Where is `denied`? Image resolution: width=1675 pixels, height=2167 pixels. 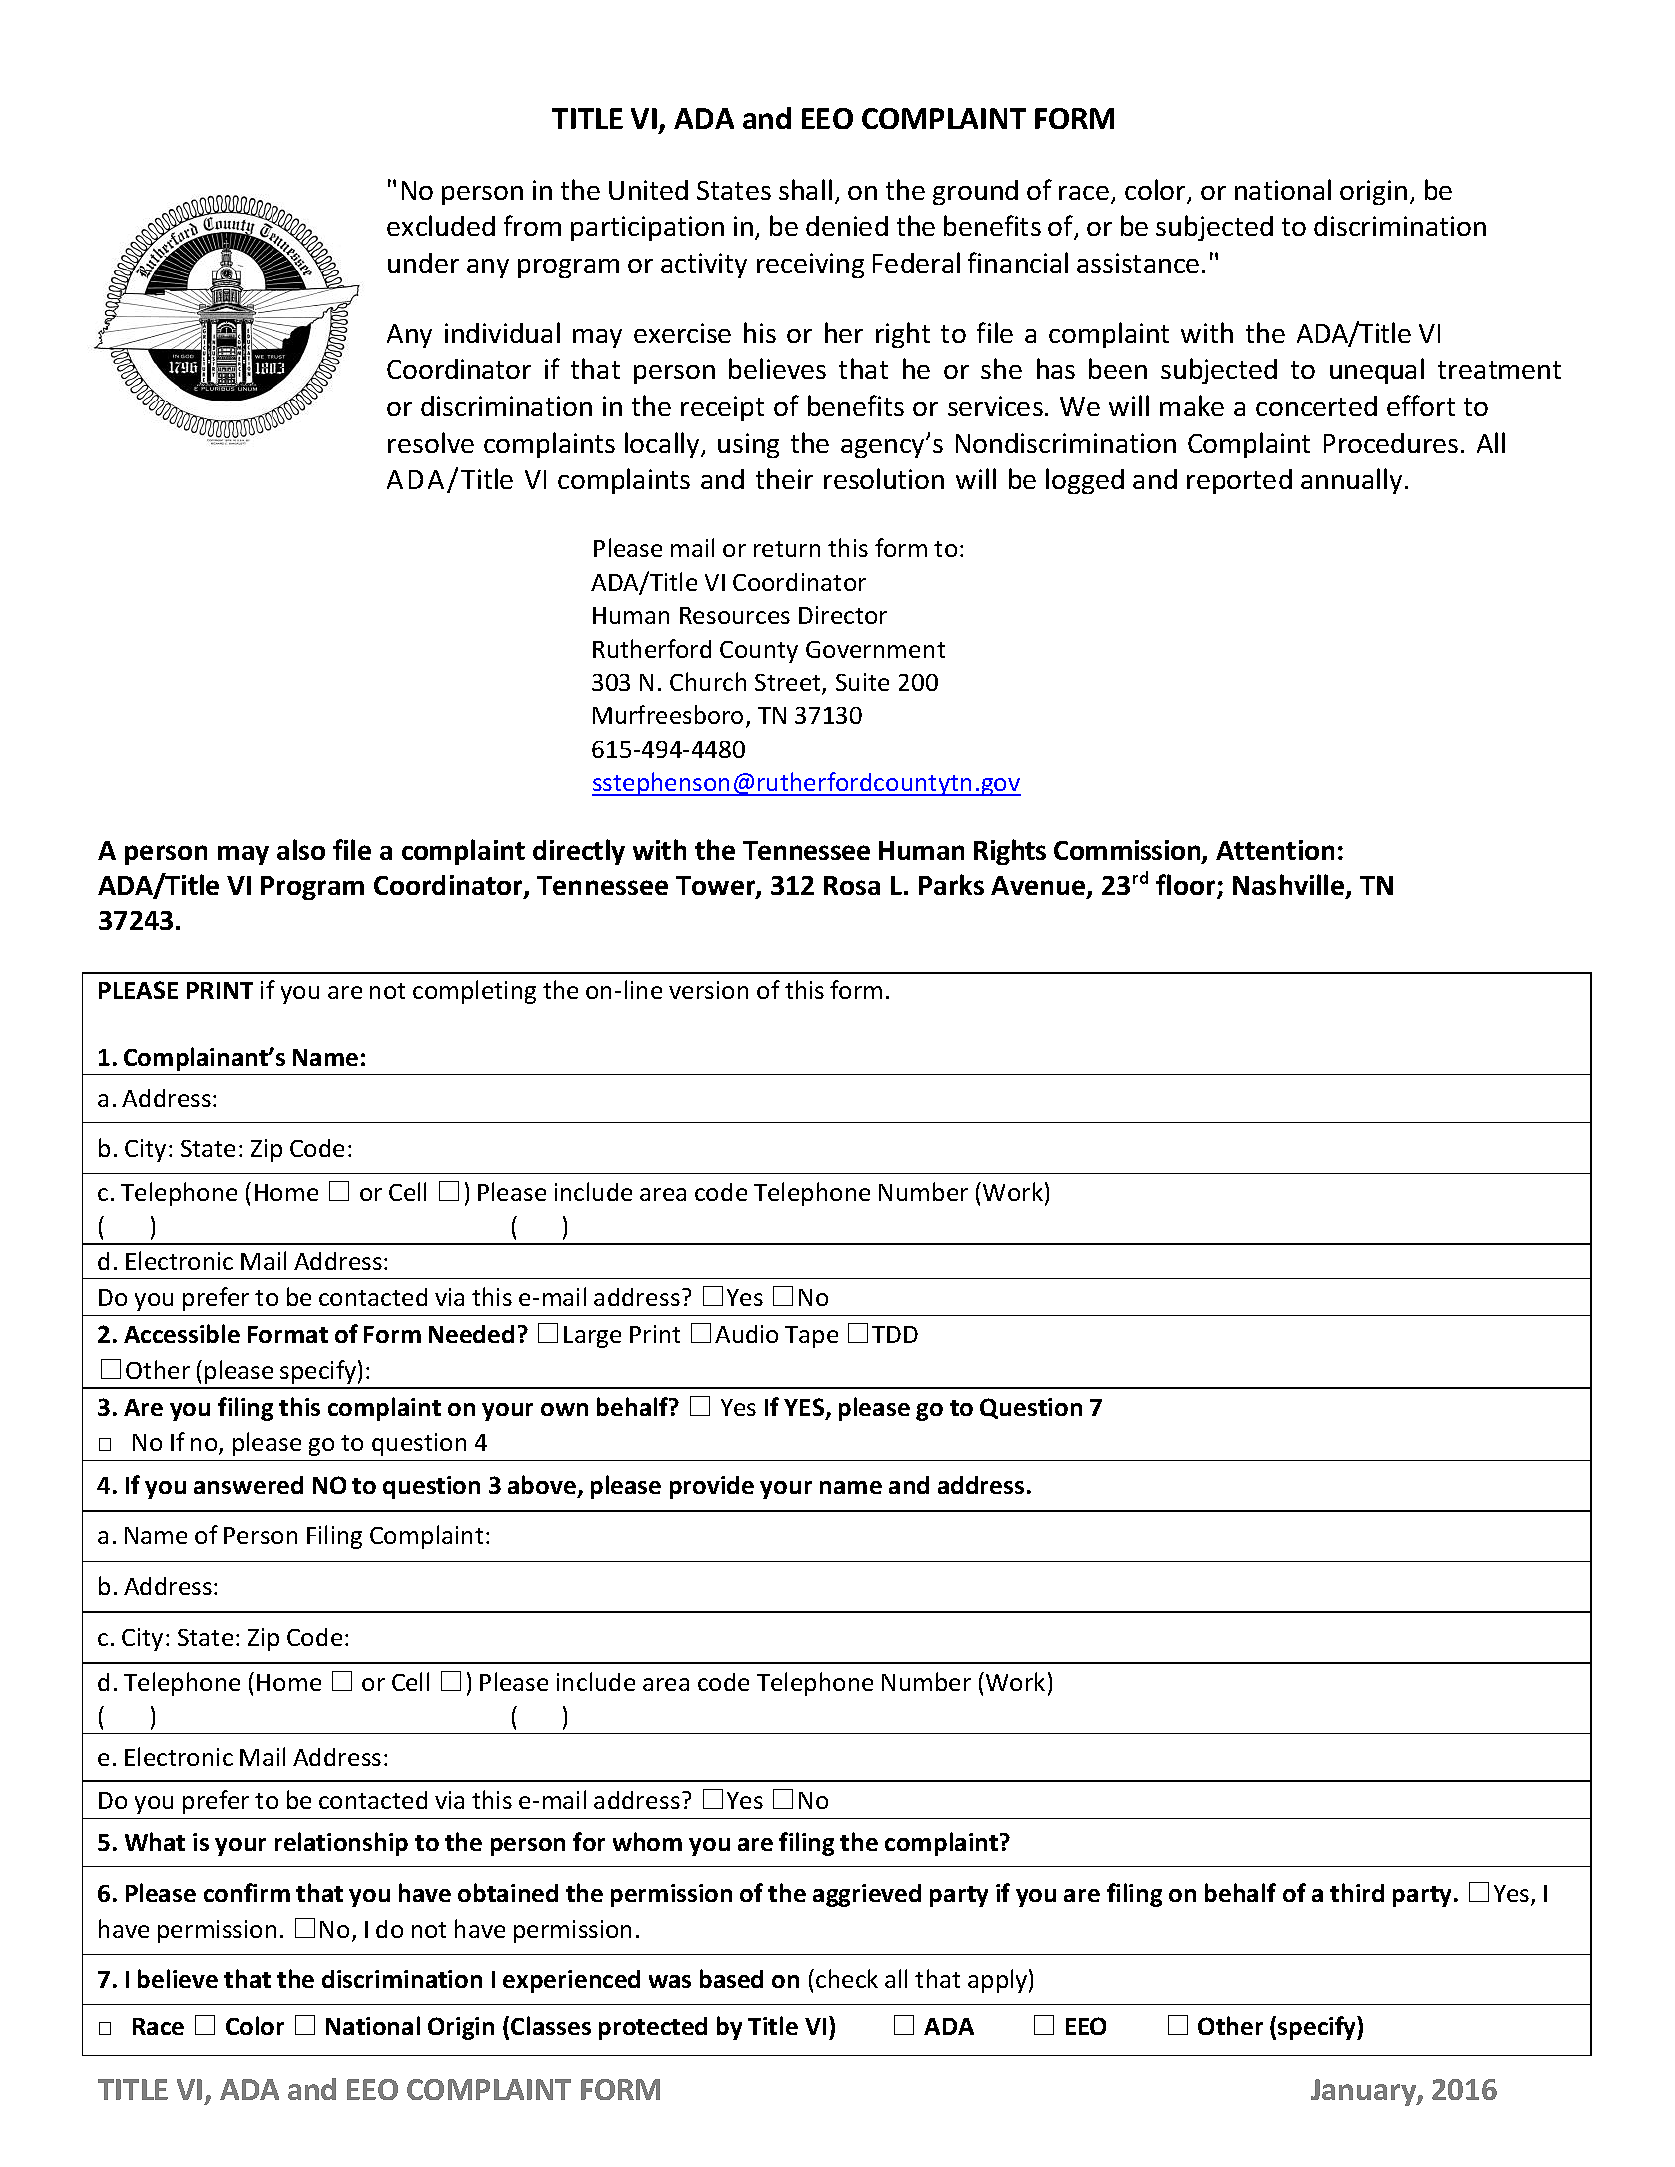
denied is located at coordinates (847, 226).
